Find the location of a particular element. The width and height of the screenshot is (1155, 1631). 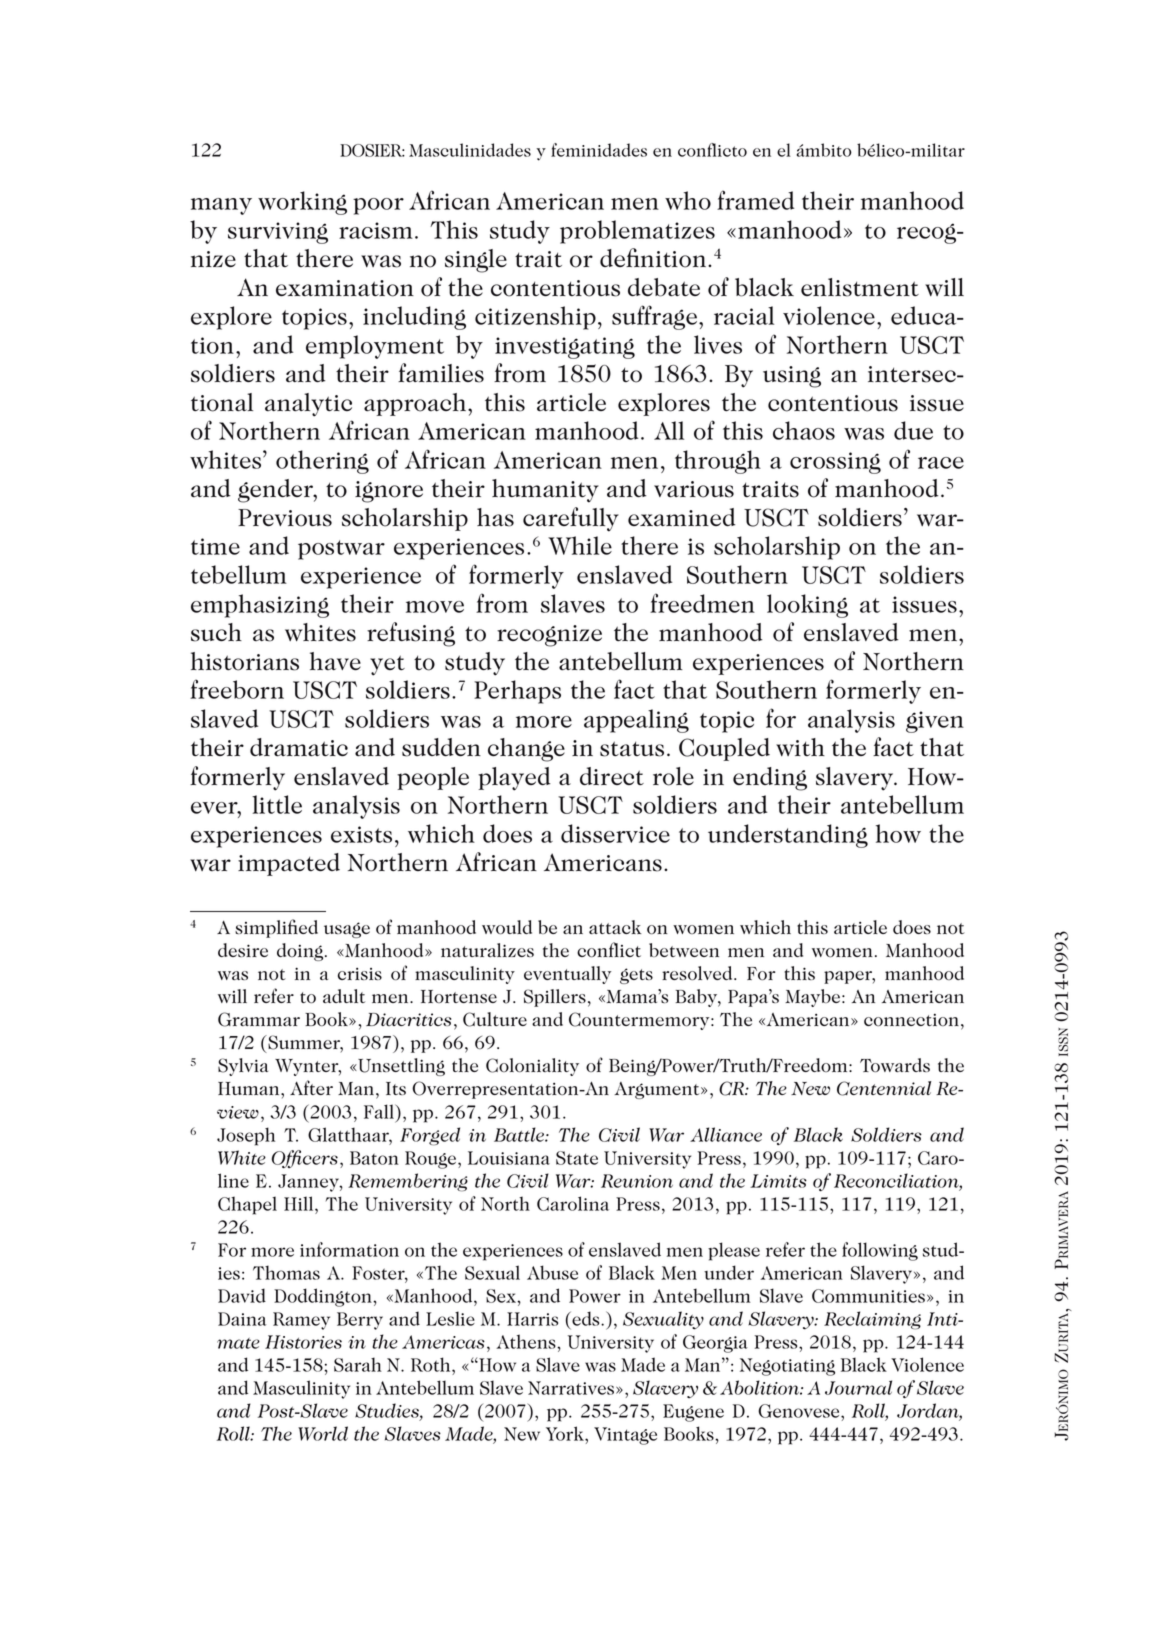

While is located at coordinates (580, 545).
